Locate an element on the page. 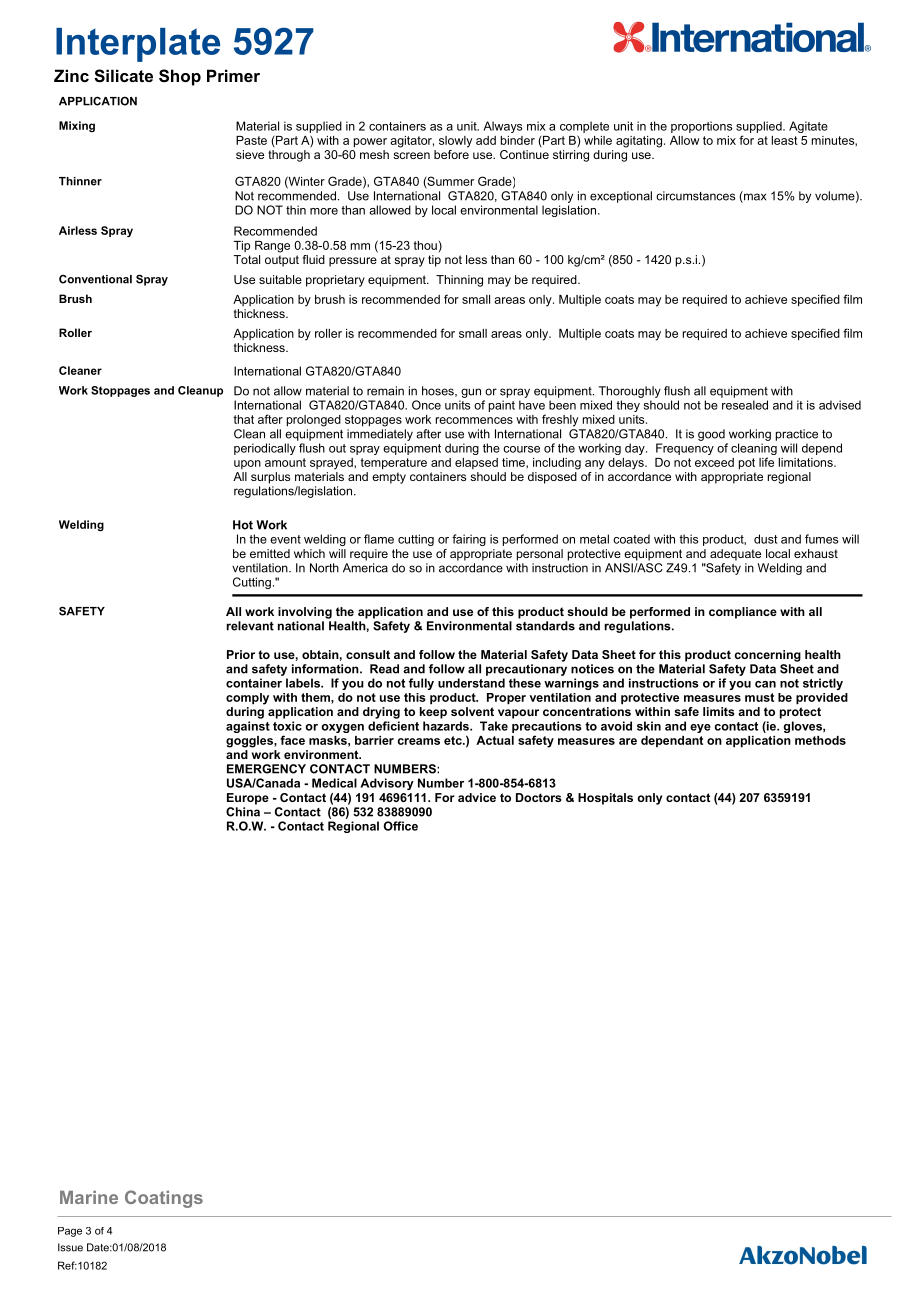 The height and width of the page is (1307, 924). Coatings is located at coordinates (164, 1199).
